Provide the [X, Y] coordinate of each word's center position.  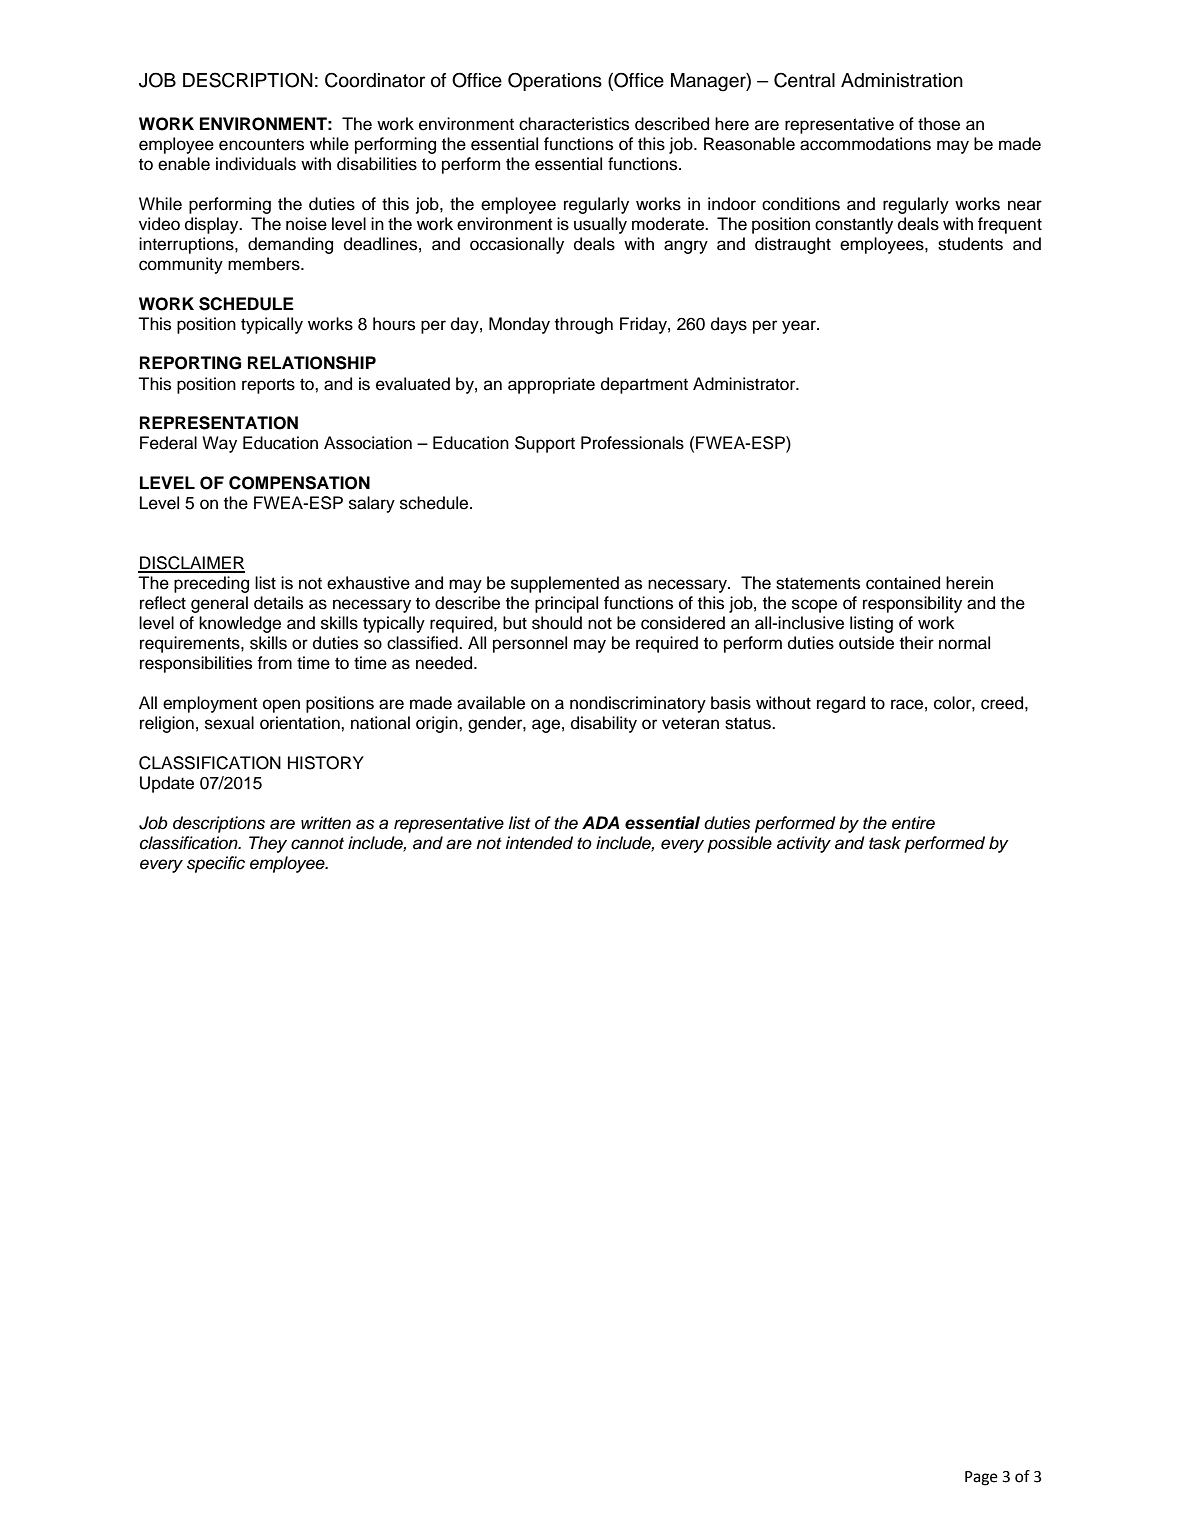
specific [216, 864]
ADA [601, 822]
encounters [261, 144]
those [939, 124]
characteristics [574, 124]
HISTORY [326, 763]
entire [913, 823]
